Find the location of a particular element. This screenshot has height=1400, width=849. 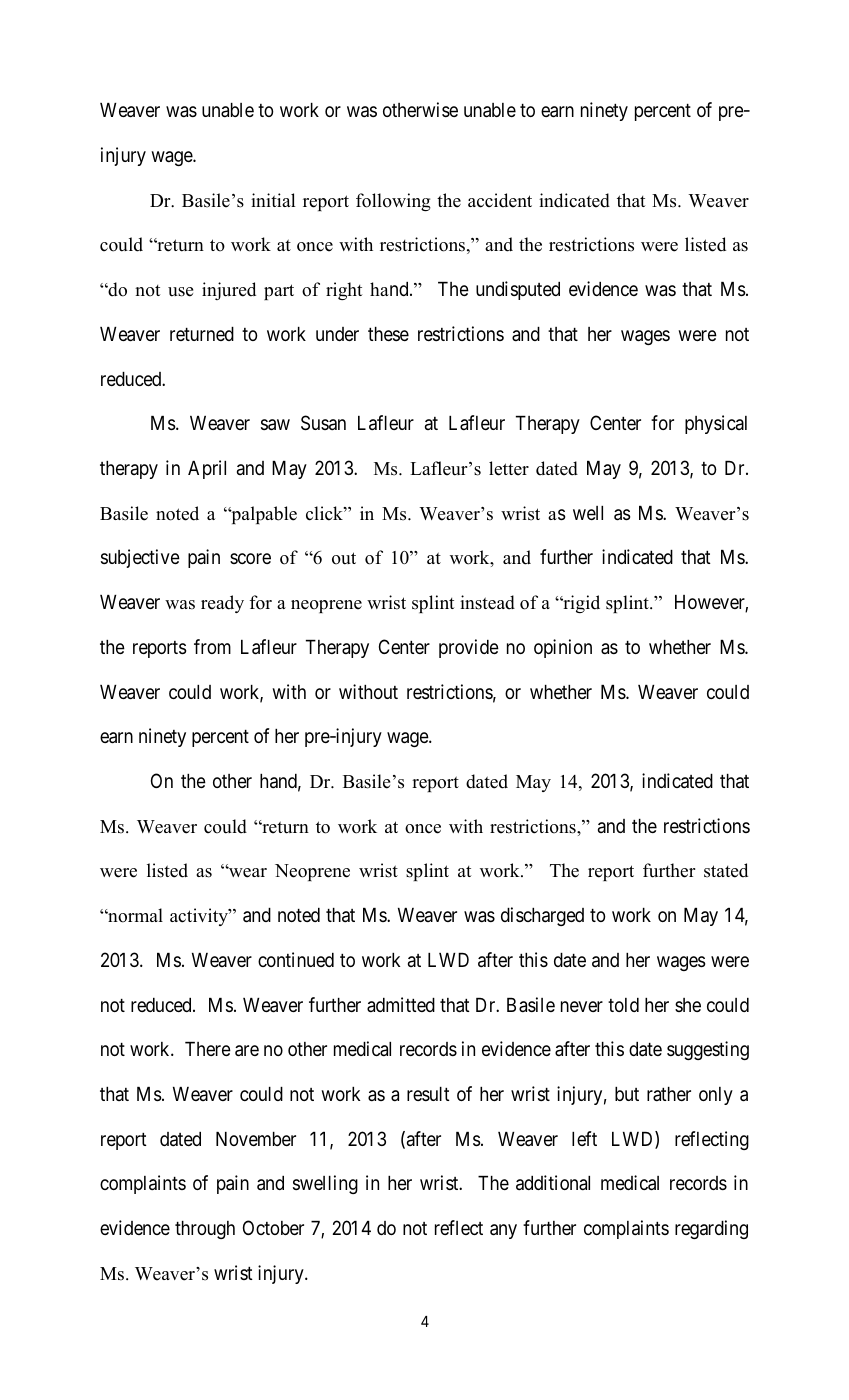

provide is located at coordinates (469, 648).
